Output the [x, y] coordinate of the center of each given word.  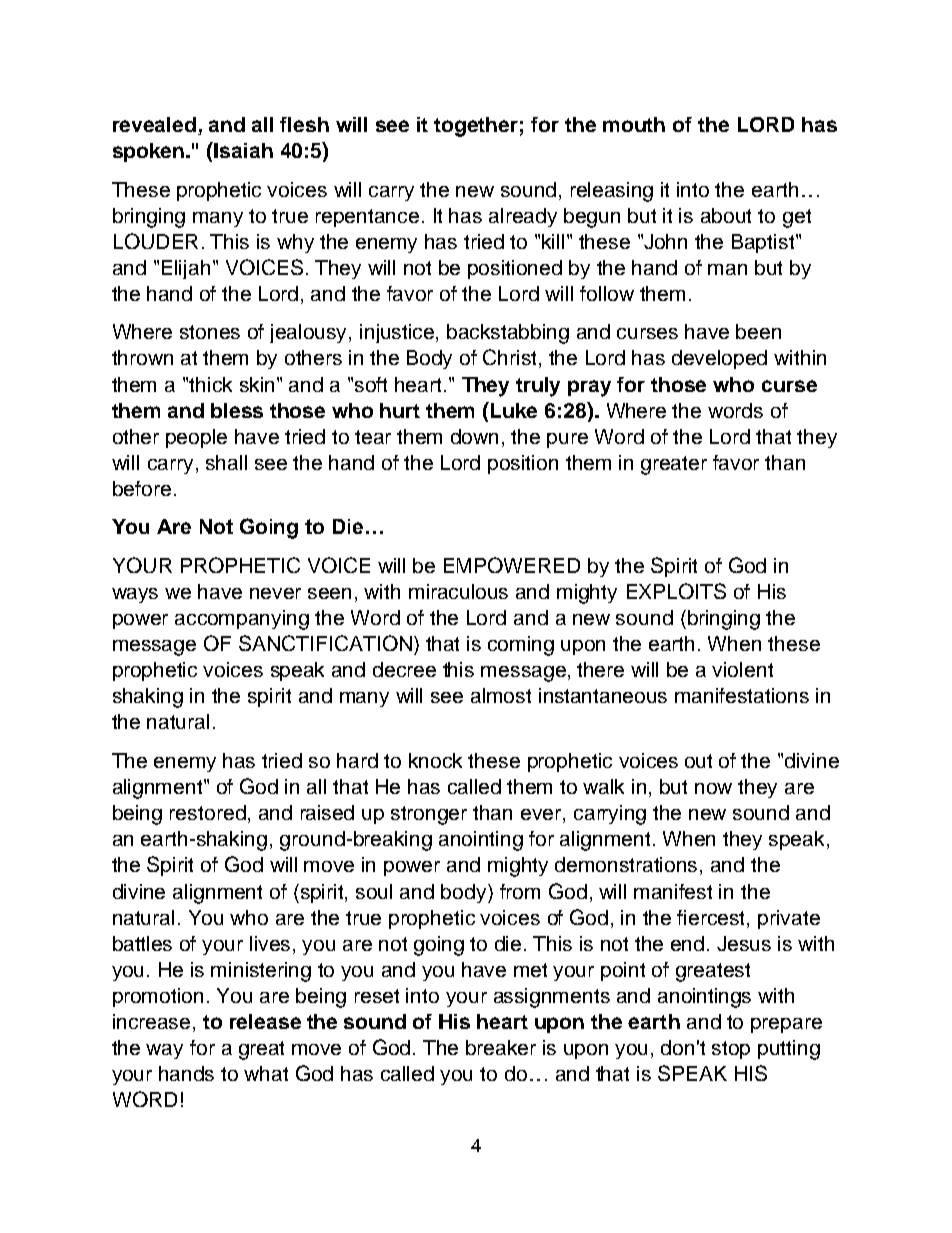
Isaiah [243, 150]
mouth [634, 124]
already [523, 217]
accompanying [242, 620]
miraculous [458, 591]
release [265, 1021]
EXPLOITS [676, 591]
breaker [501, 1047]
